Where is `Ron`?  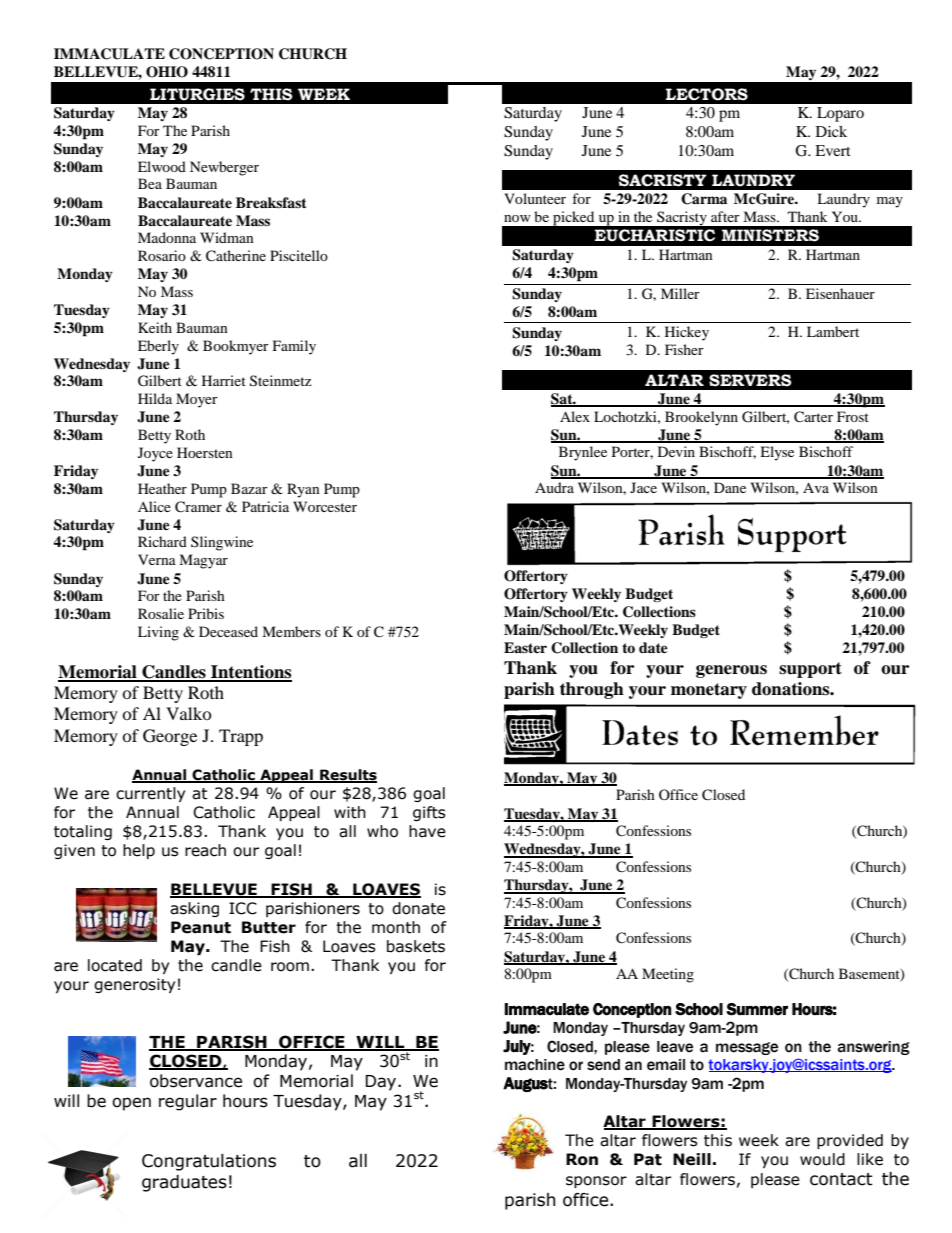
Ron is located at coordinates (582, 1159).
